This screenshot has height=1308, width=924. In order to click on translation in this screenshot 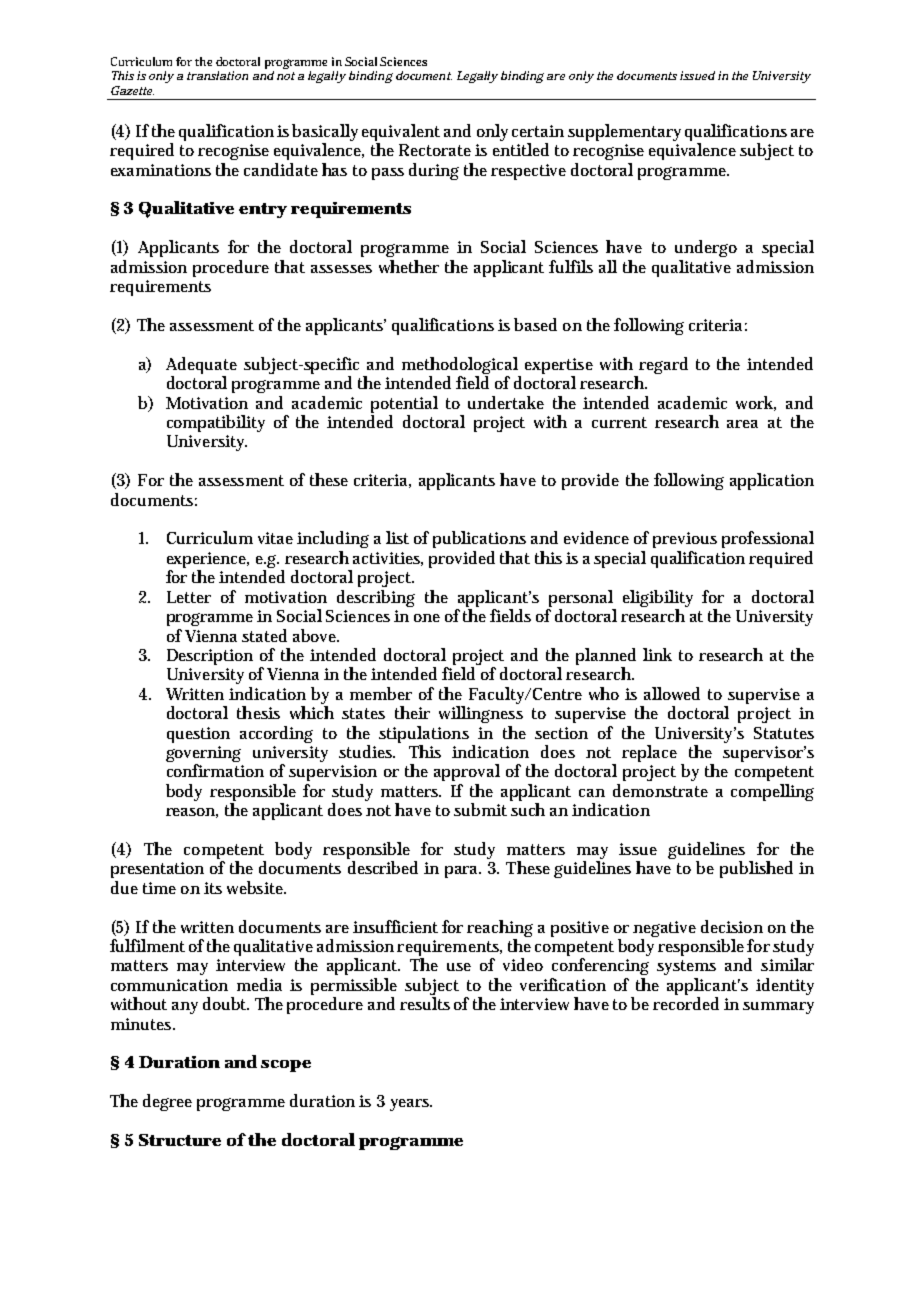, I will do `click(217, 75)`.
